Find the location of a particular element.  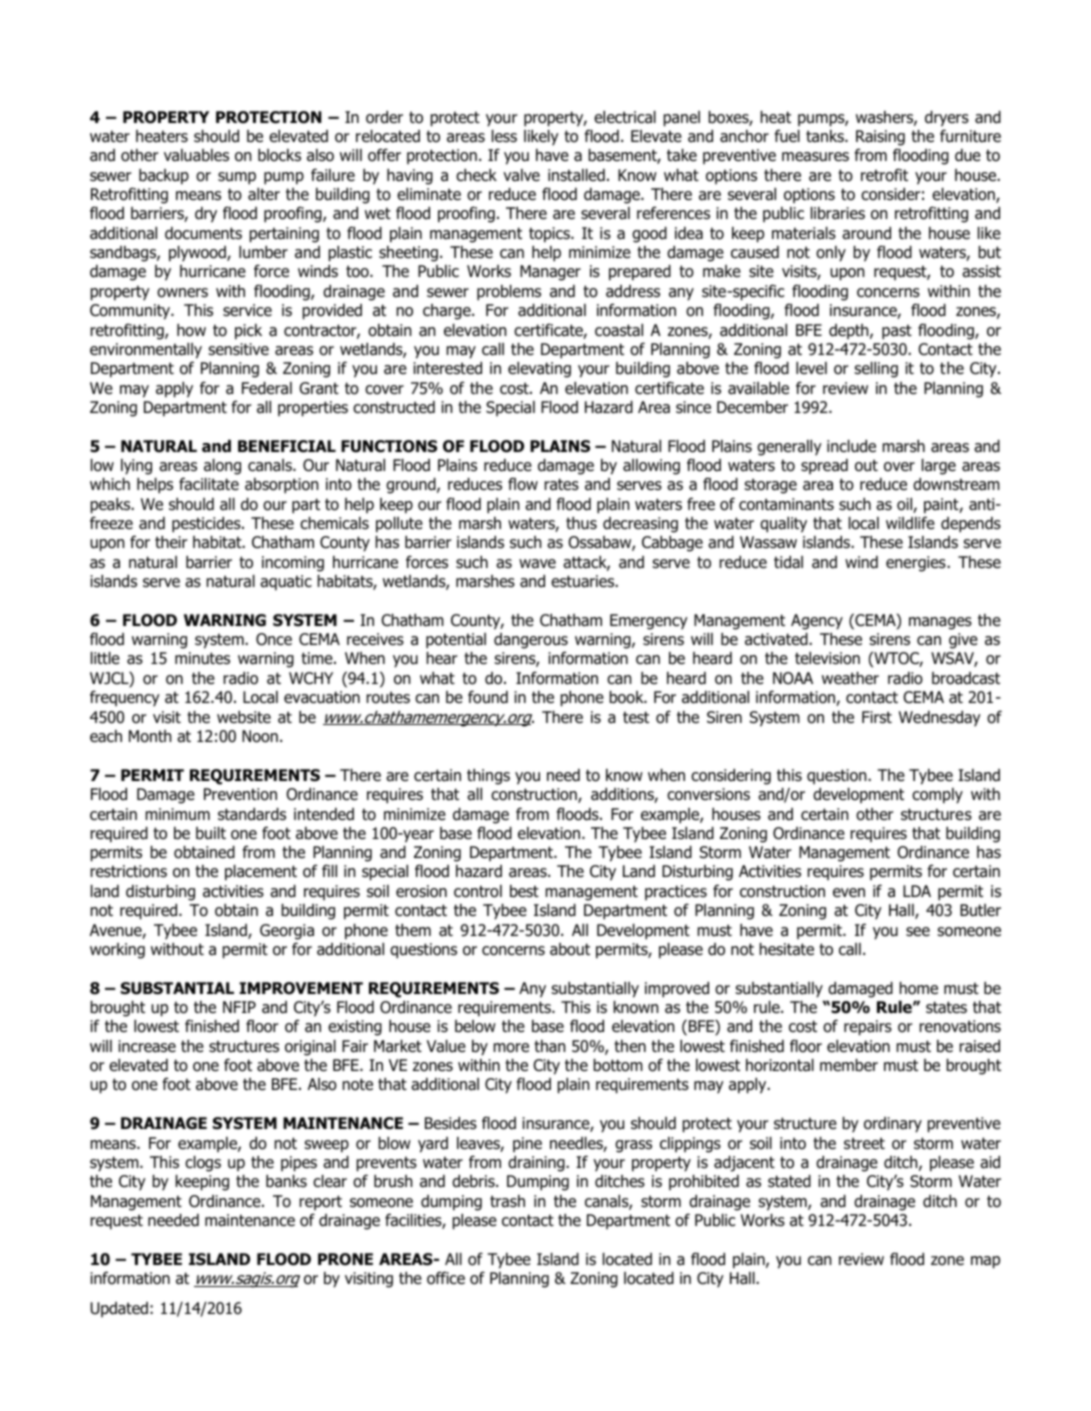

pesticides is located at coordinates (207, 525).
